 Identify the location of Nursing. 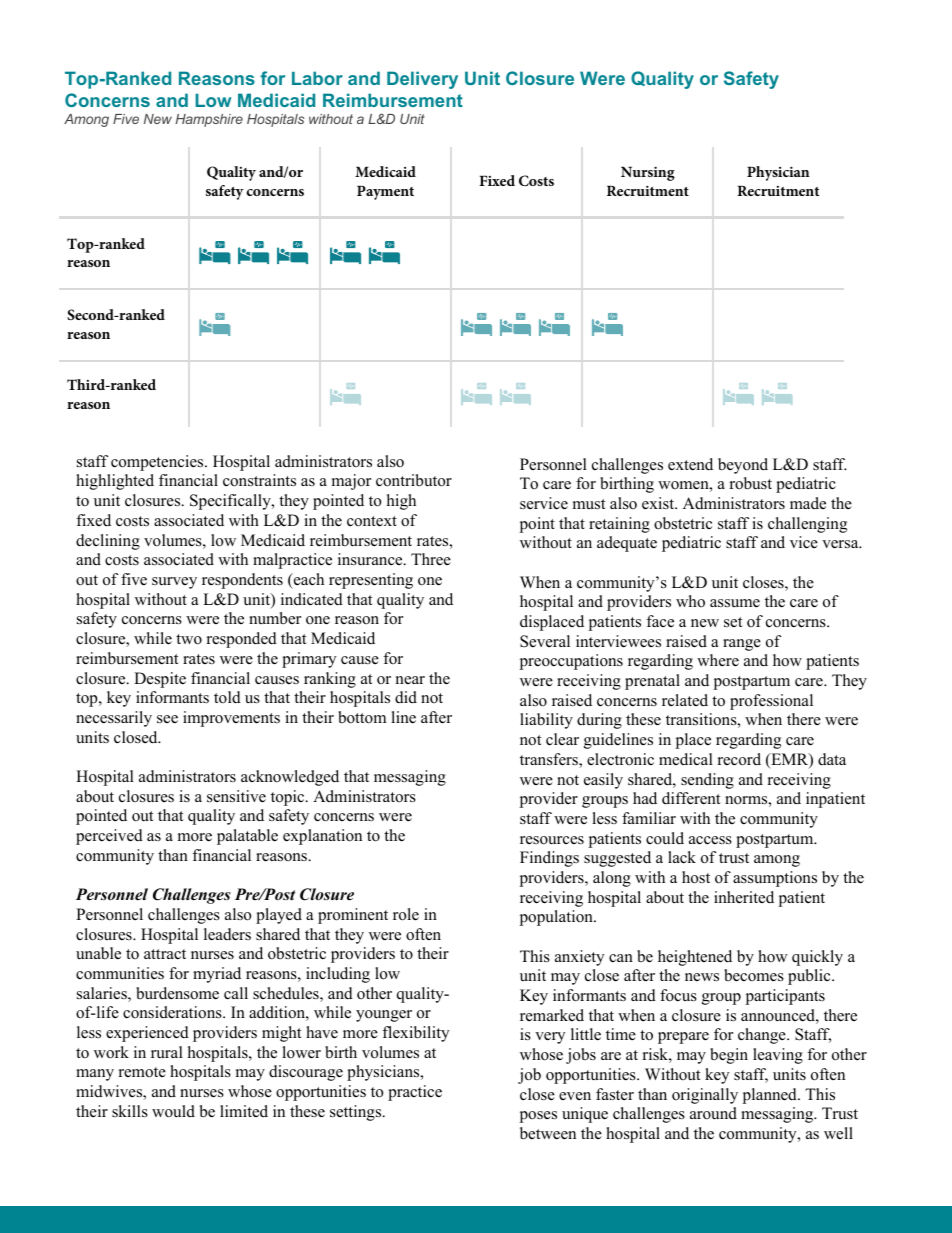
(648, 173).
